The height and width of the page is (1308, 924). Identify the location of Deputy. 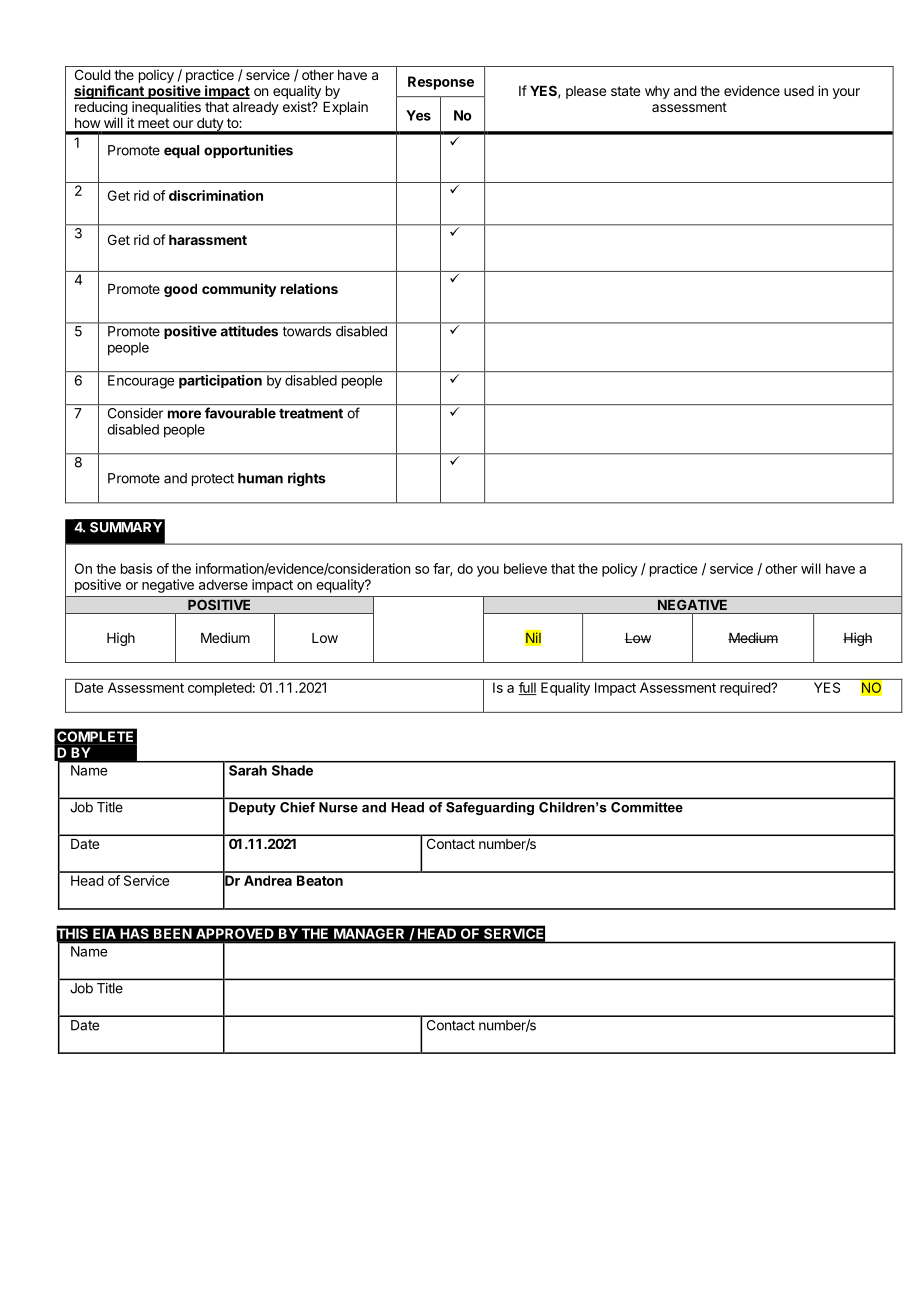
(252, 808).
